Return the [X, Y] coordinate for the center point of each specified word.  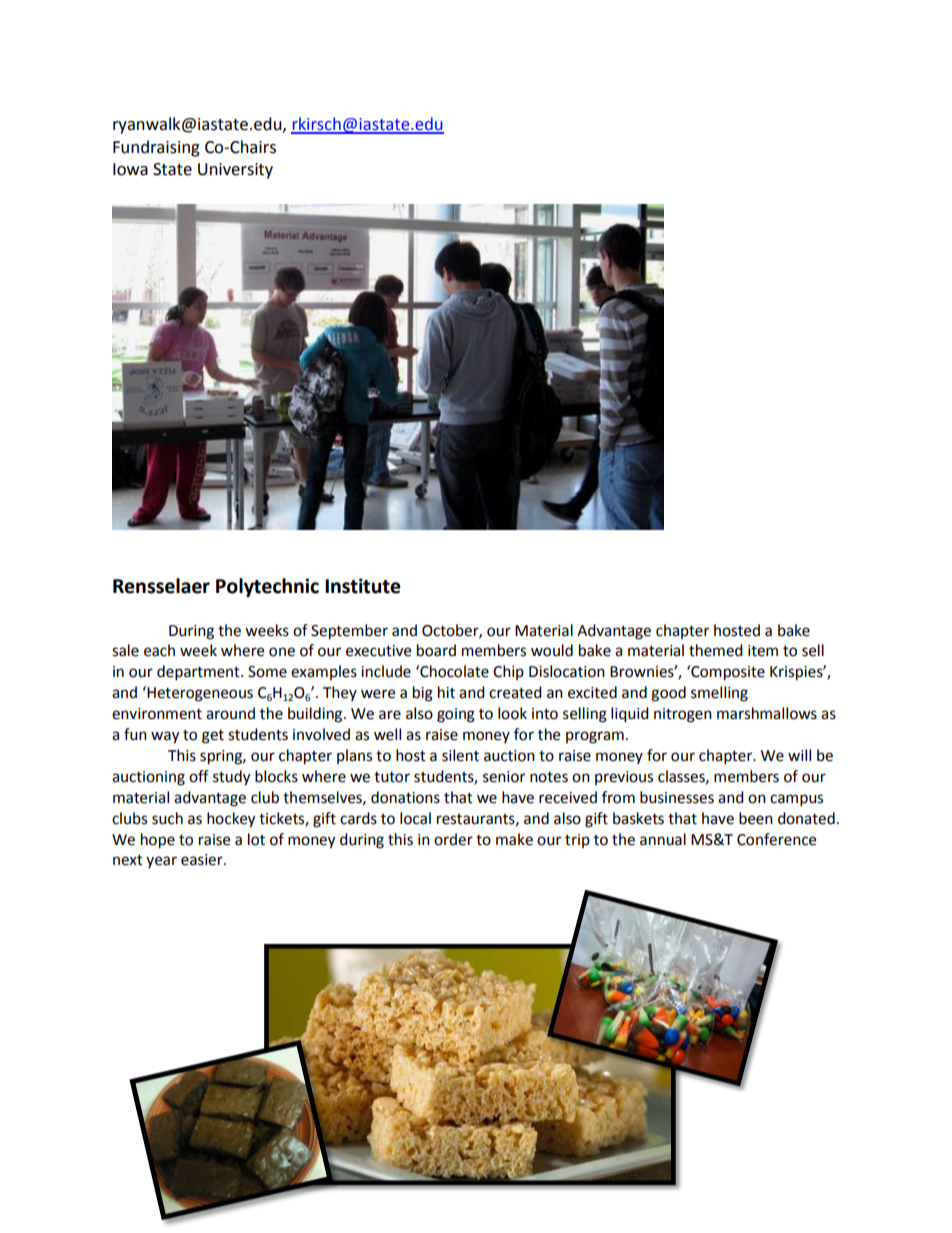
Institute [363, 586]
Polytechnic [267, 587]
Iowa [130, 169]
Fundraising [156, 148]
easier [203, 860]
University [235, 171]
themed [716, 650]
